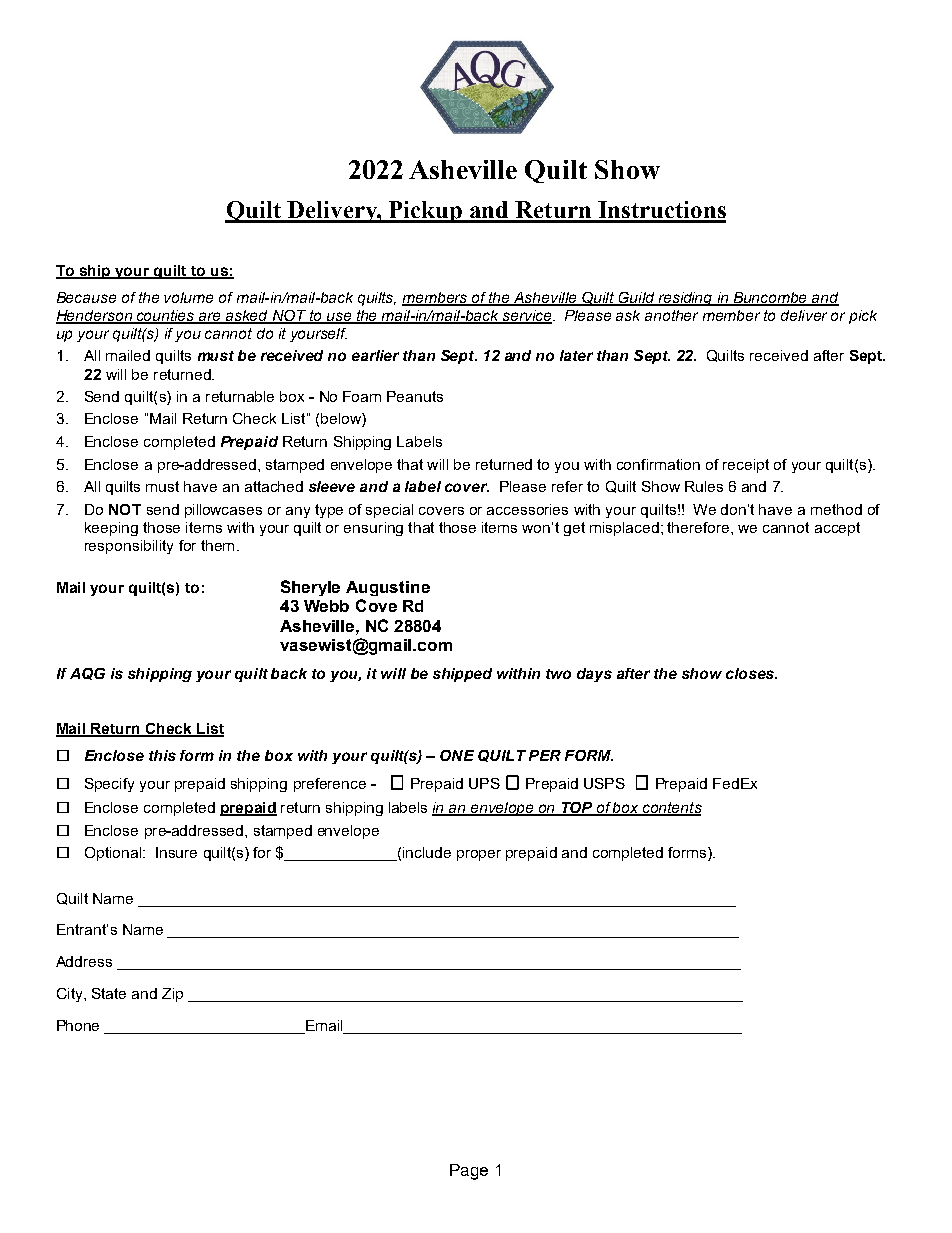  I want to click on counties, so click(166, 317).
